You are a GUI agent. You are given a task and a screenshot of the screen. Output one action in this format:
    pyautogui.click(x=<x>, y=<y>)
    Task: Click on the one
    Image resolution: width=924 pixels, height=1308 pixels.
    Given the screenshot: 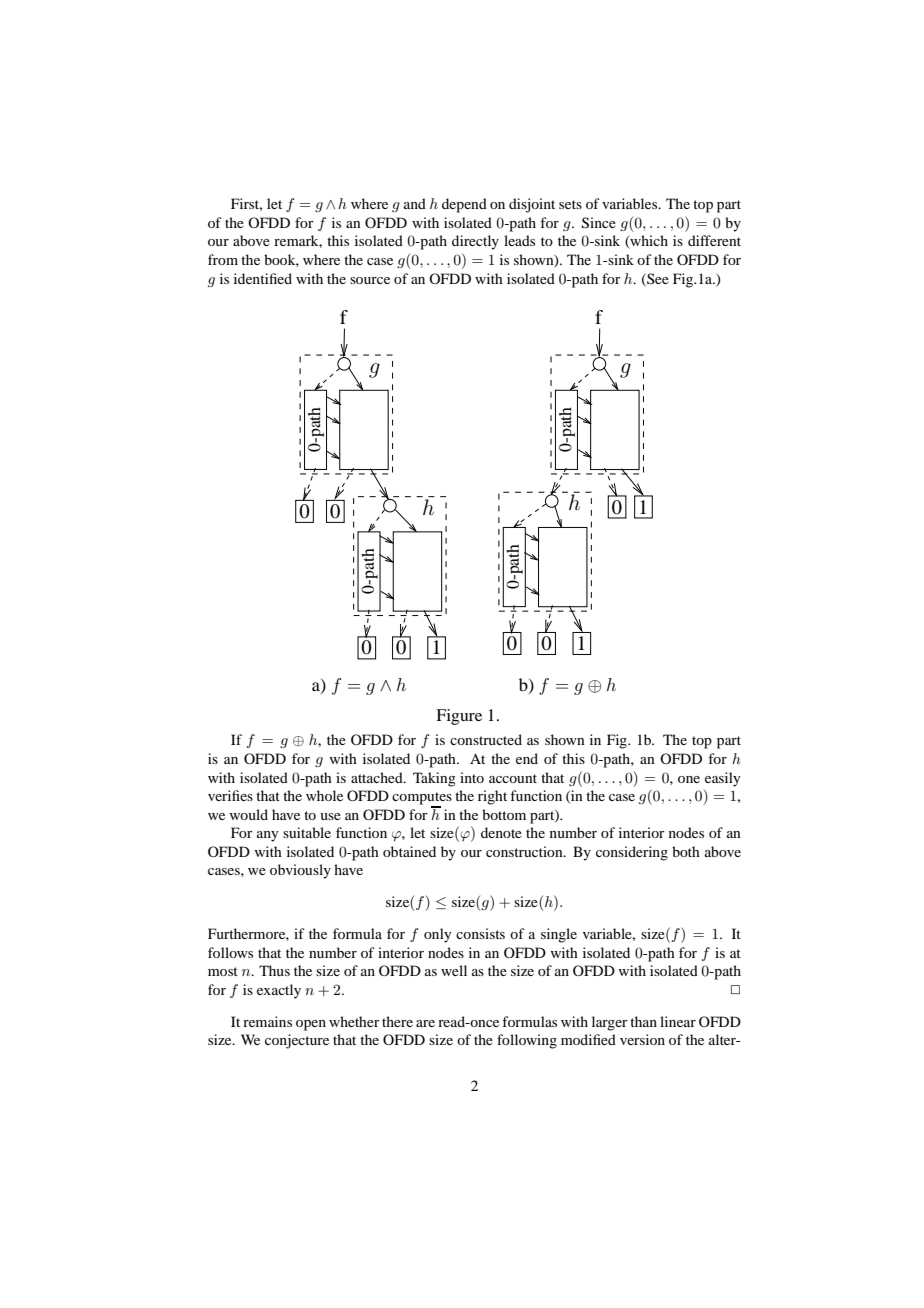 What is the action you would take?
    pyautogui.click(x=689, y=779)
